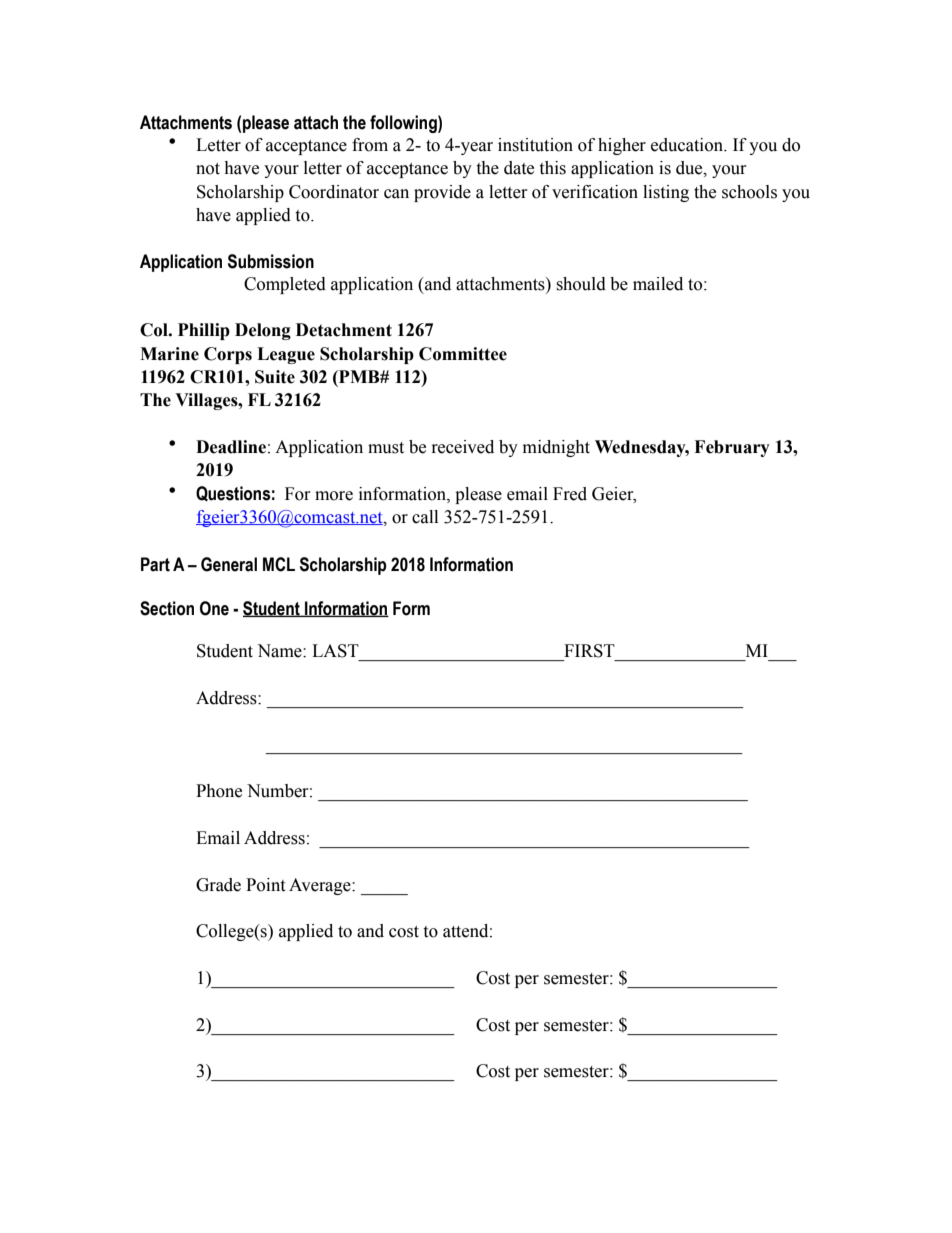 This screenshot has height=1233, width=952. I want to click on Point, so click(265, 885).
